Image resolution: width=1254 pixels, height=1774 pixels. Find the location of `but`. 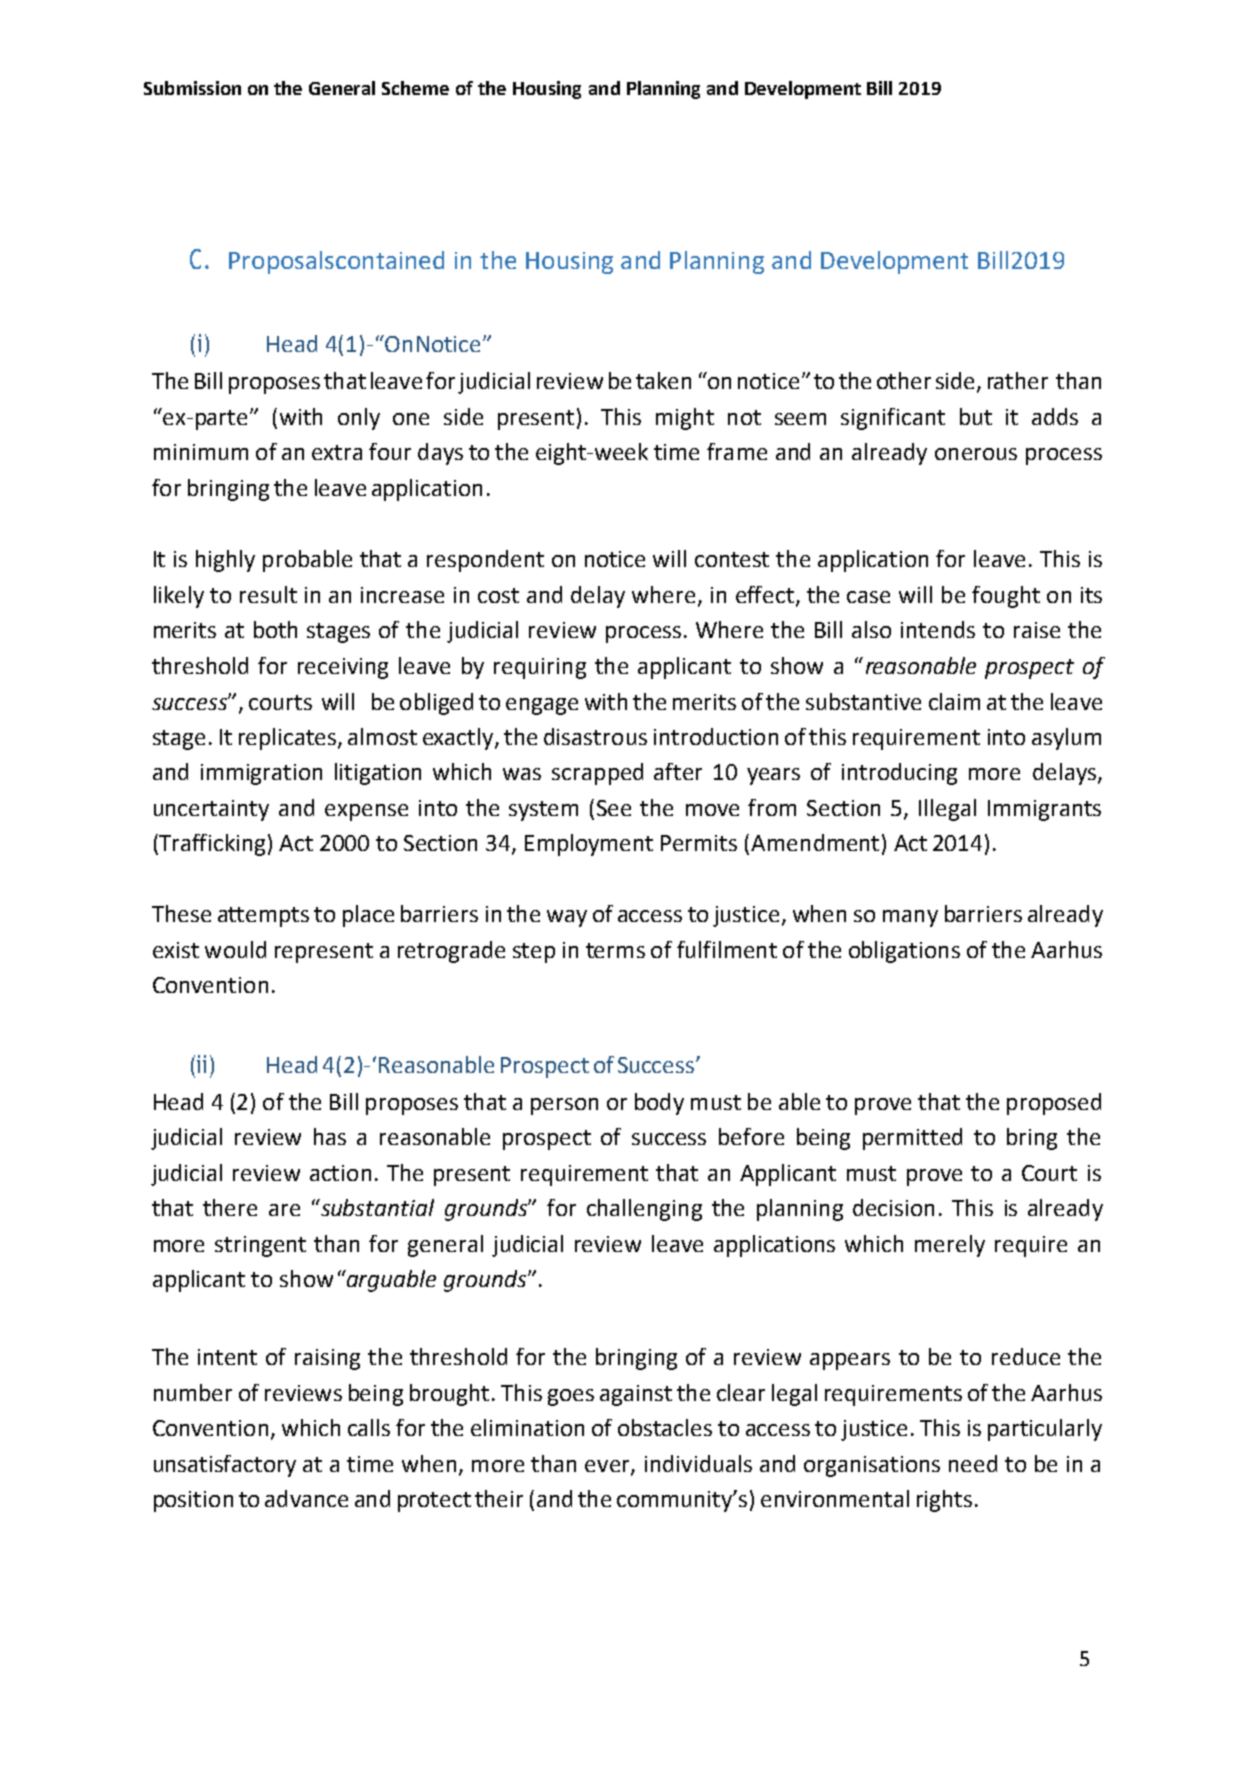

but is located at coordinates (976, 416).
